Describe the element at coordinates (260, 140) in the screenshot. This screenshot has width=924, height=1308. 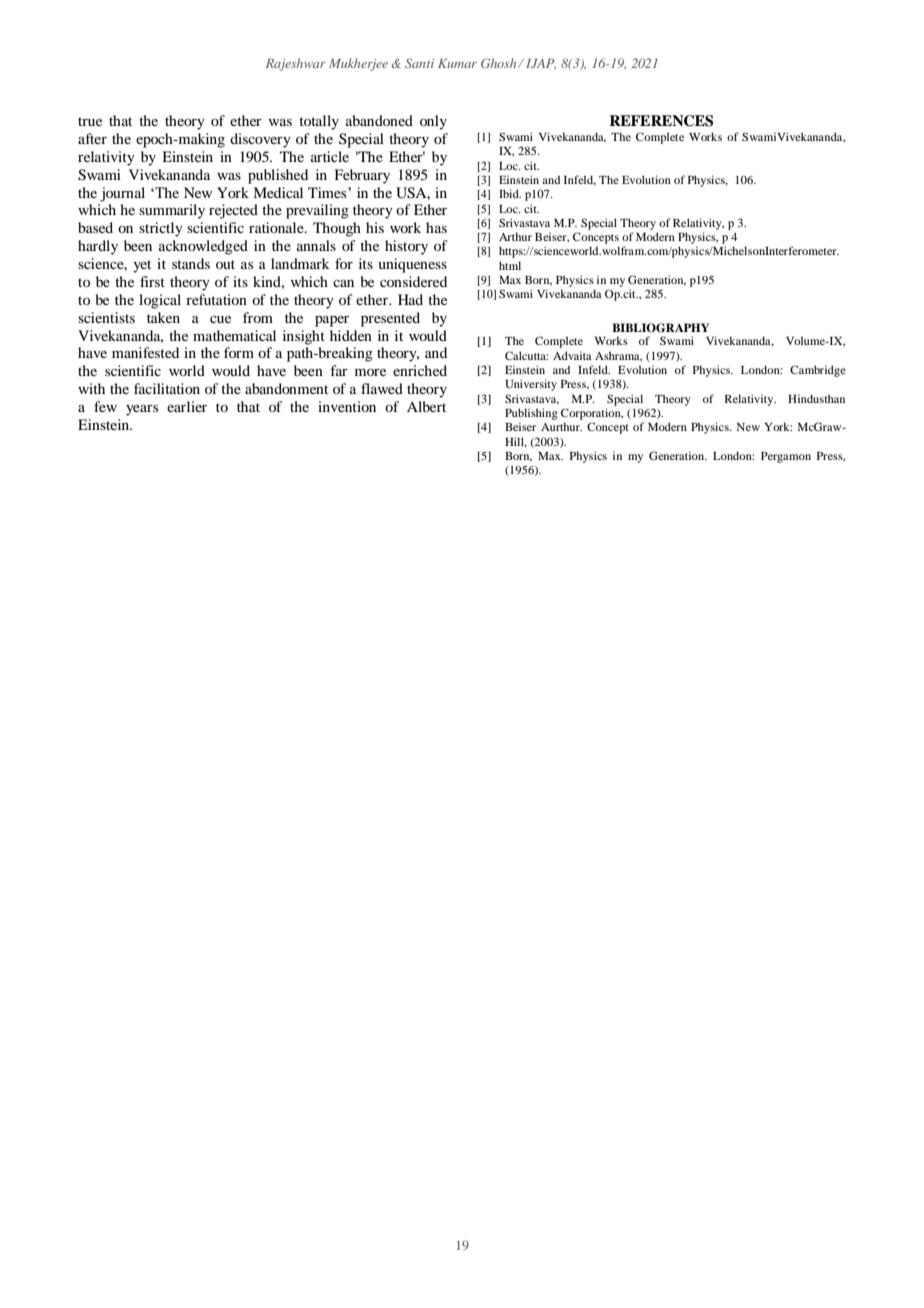
I see `discovery` at that location.
